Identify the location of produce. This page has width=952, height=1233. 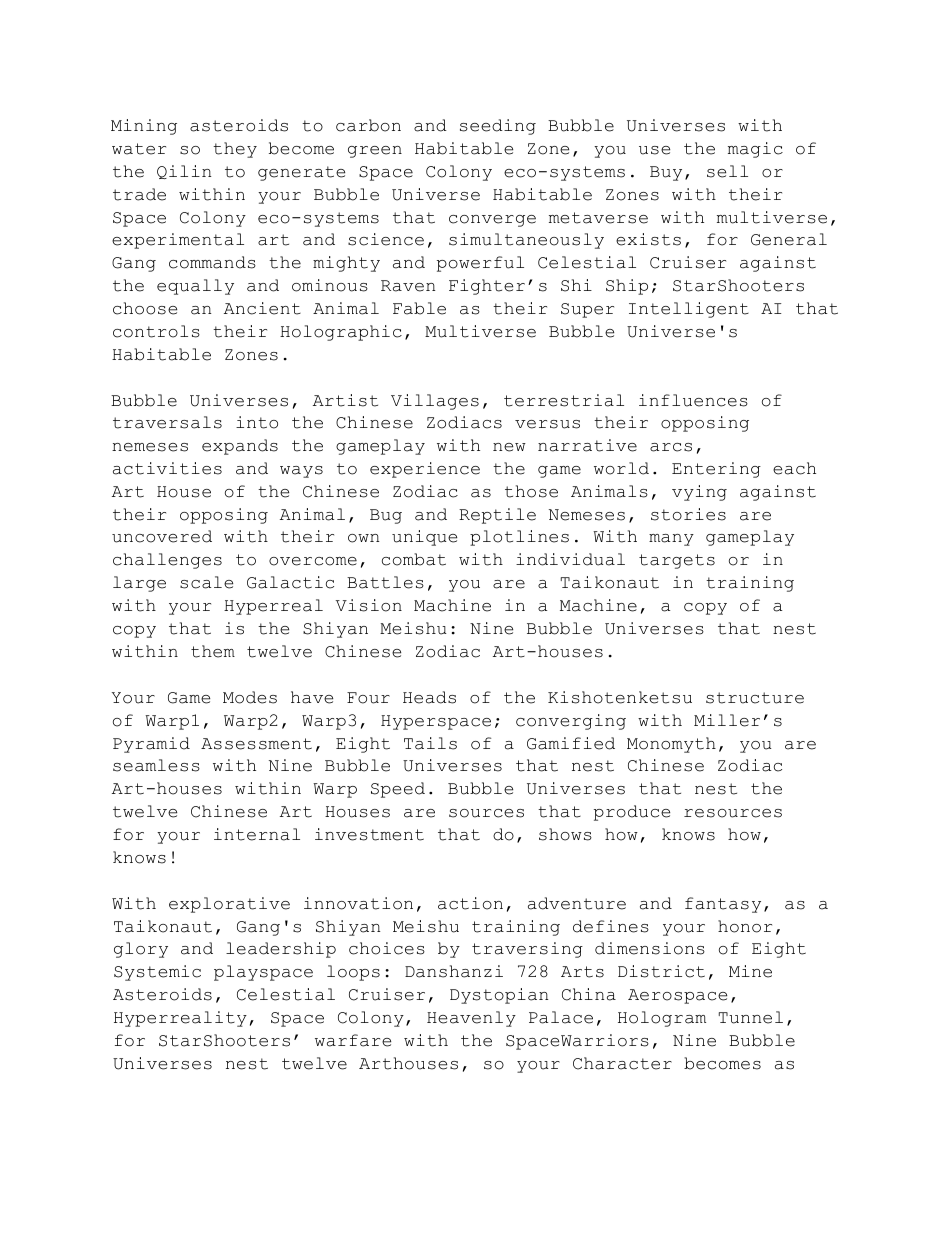
(632, 813).
